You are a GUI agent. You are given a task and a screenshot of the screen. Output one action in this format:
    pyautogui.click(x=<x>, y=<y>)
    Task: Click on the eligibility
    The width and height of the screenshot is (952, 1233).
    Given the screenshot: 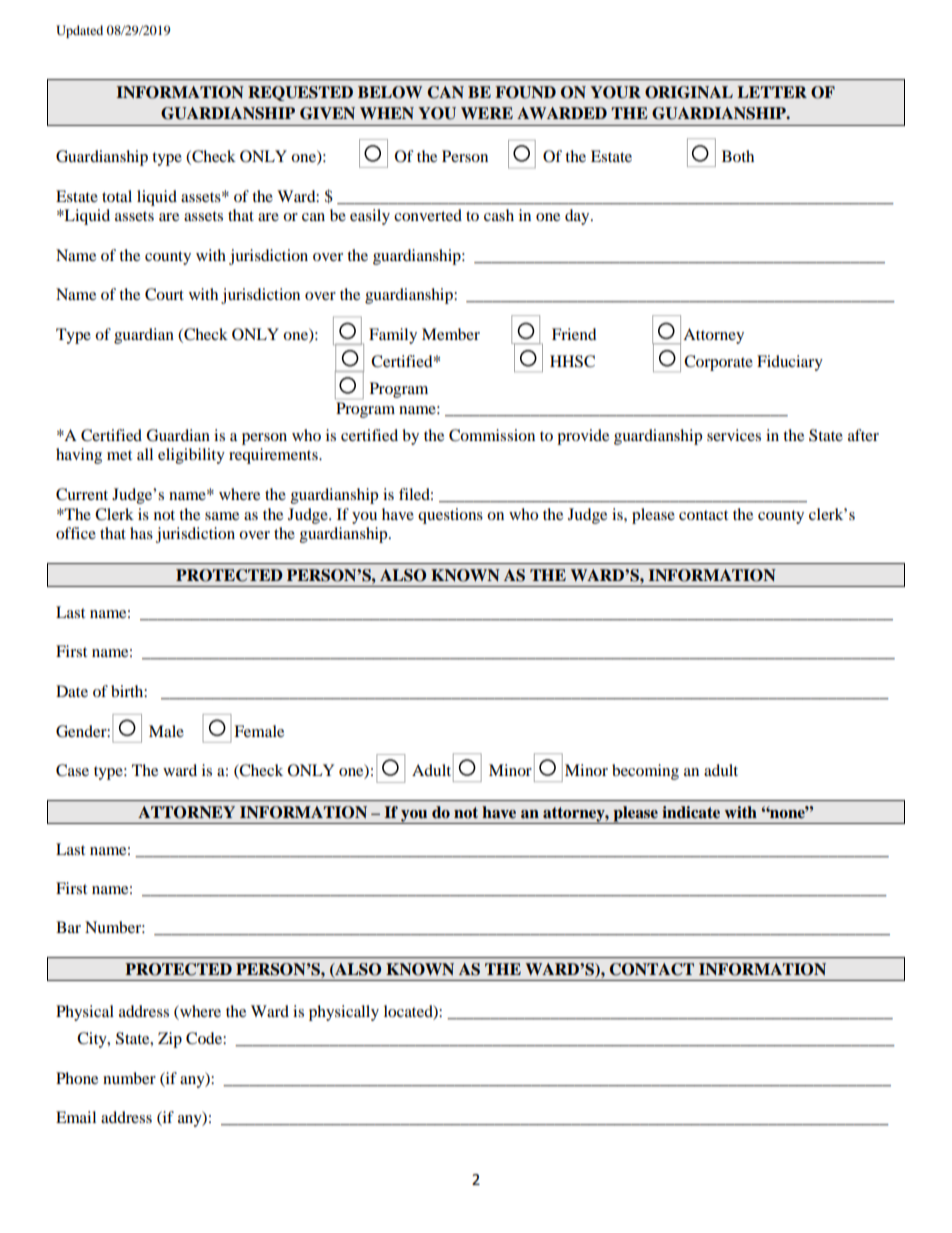 What is the action you would take?
    pyautogui.click(x=191, y=456)
